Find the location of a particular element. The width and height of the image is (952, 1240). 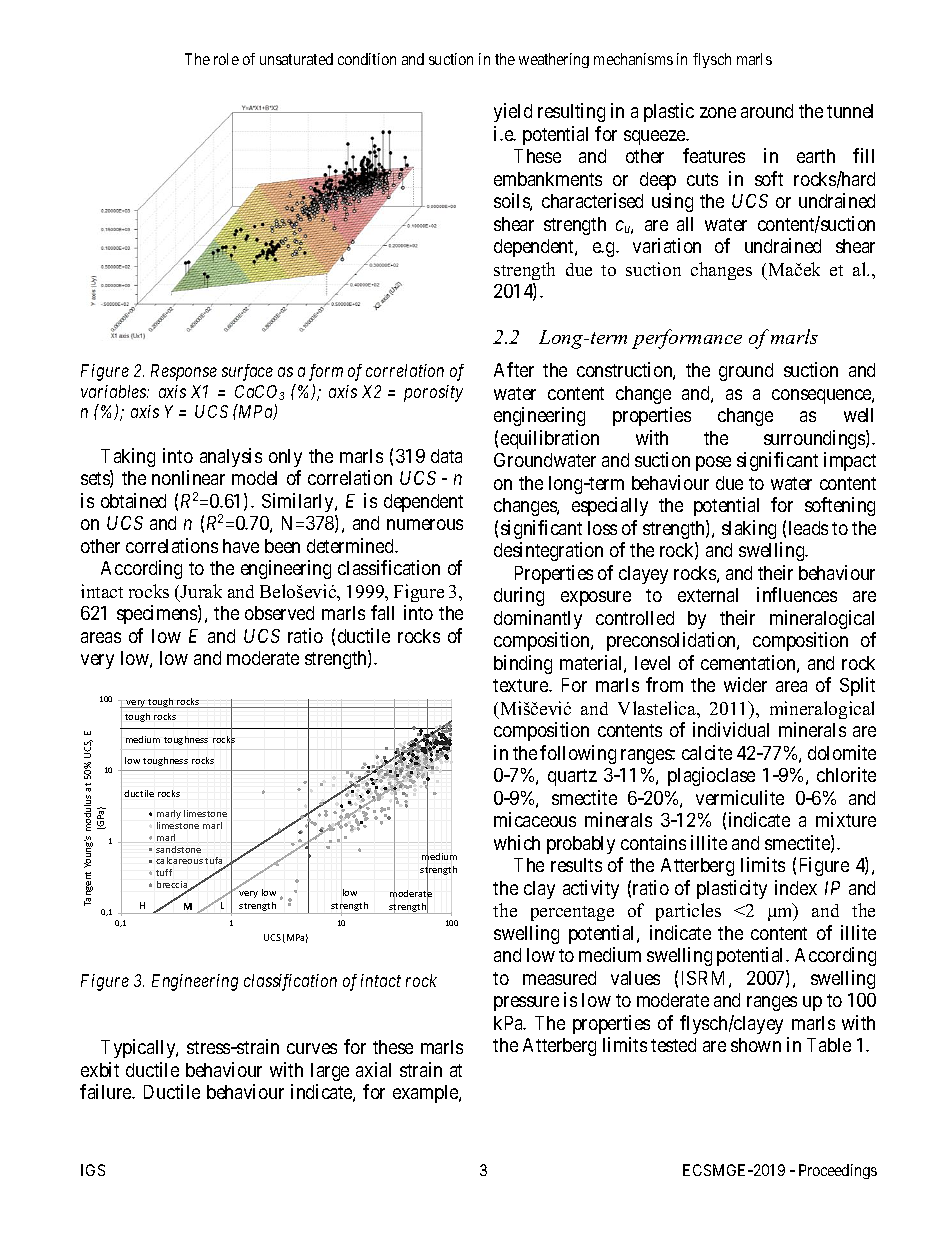

data is located at coordinates (446, 456).
